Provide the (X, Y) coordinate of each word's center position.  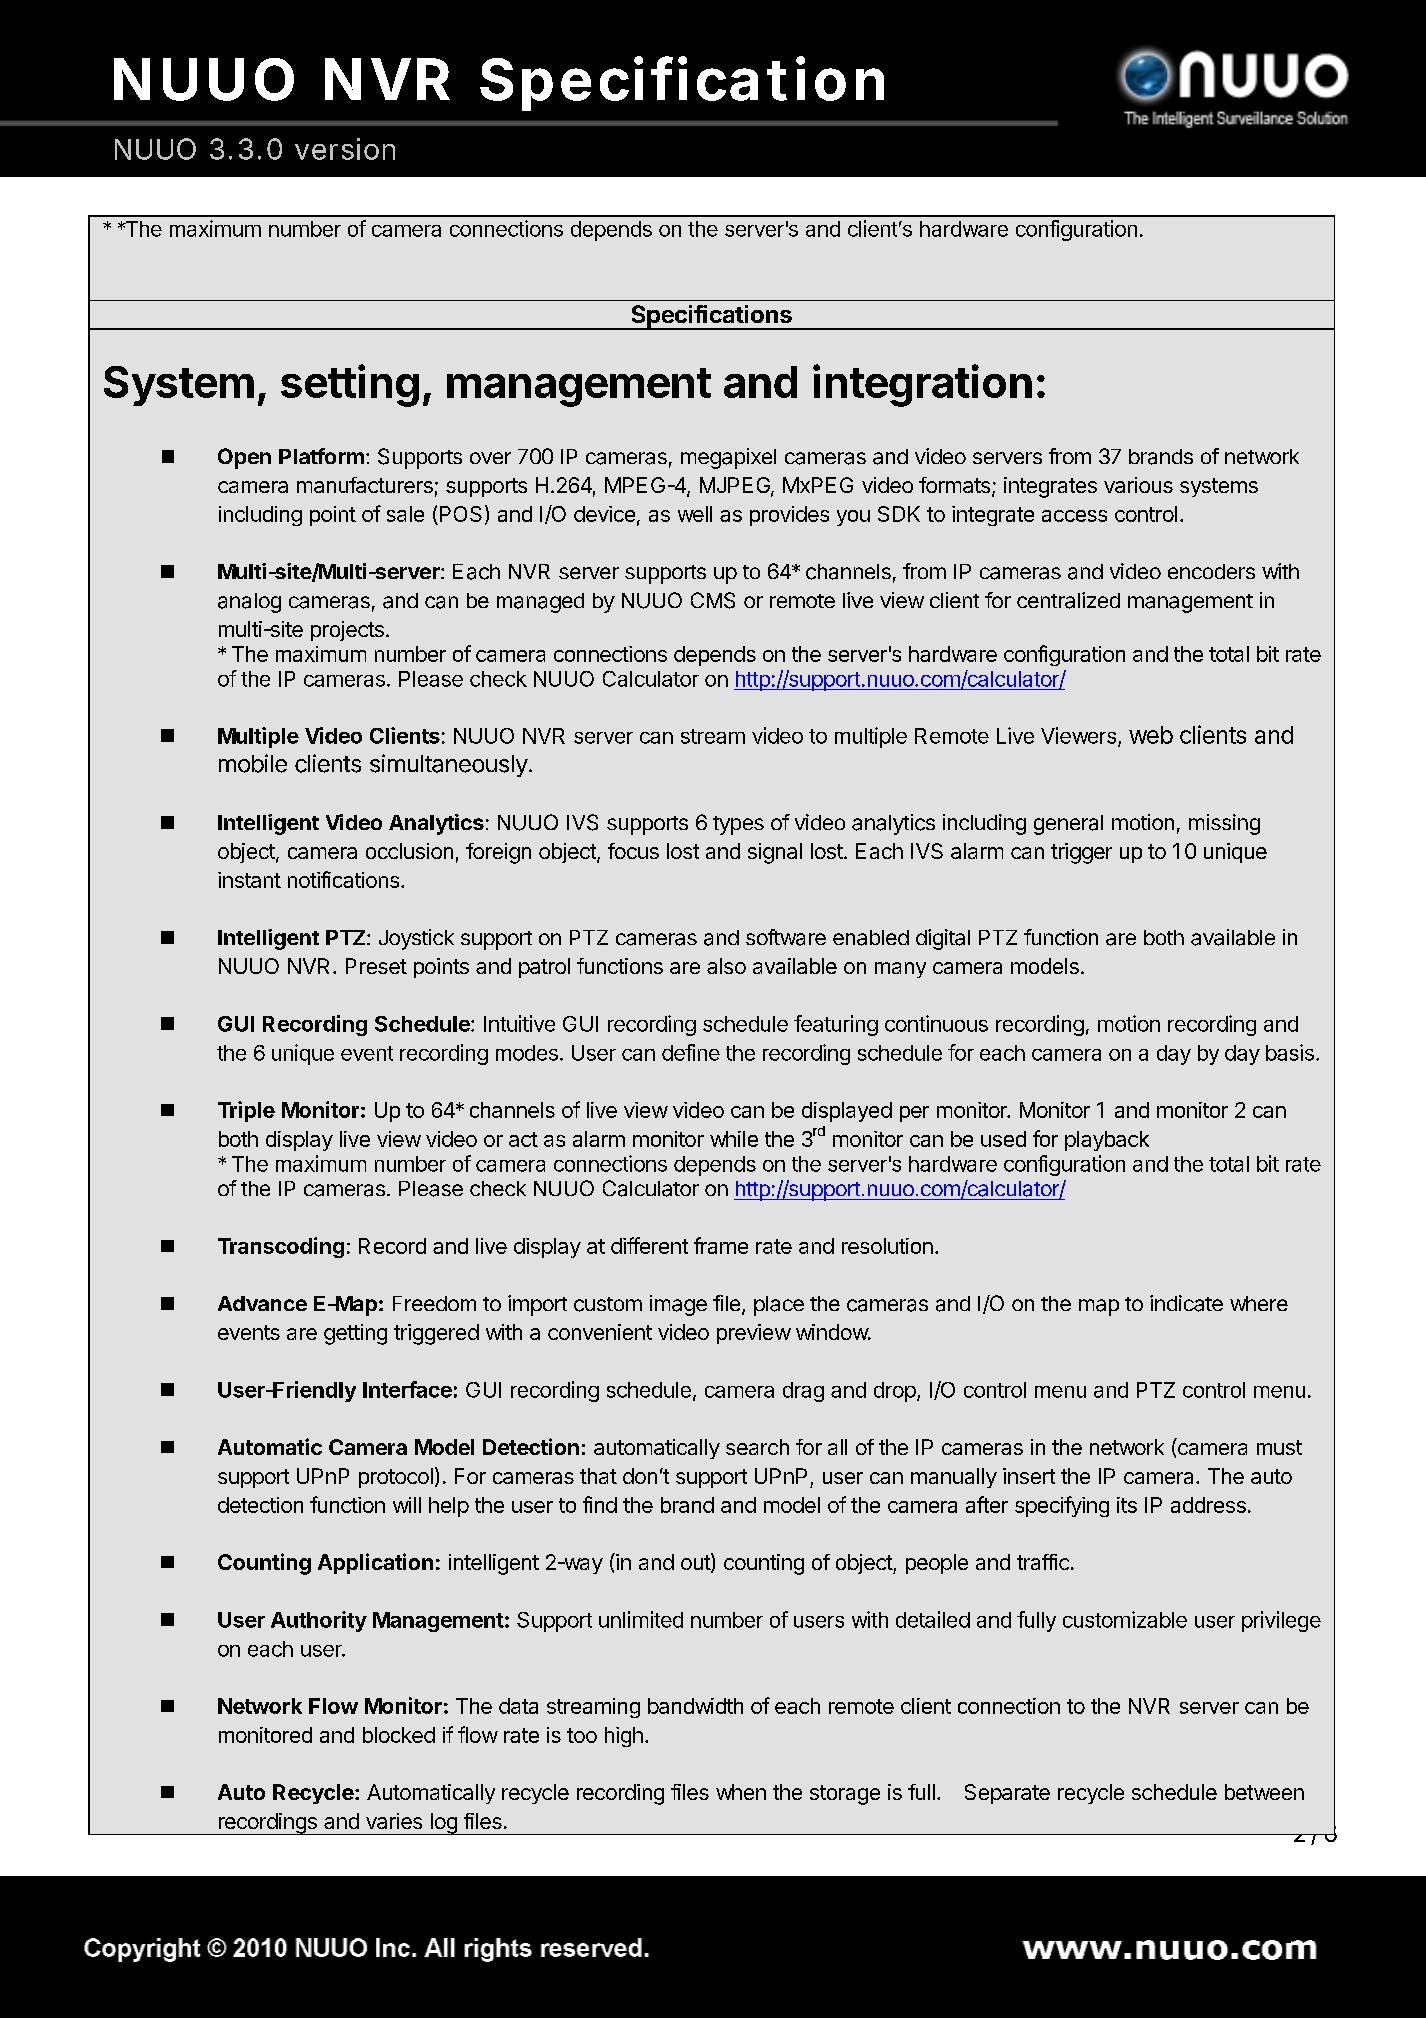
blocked (399, 1735)
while (734, 1139)
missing (1224, 824)
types (738, 825)
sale (405, 514)
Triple (246, 1111)
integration (922, 385)
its (1127, 1505)
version (345, 149)
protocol (396, 1478)
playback (1107, 1141)
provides (789, 516)
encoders (1211, 571)
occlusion (409, 851)
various (1138, 485)
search (757, 1447)
